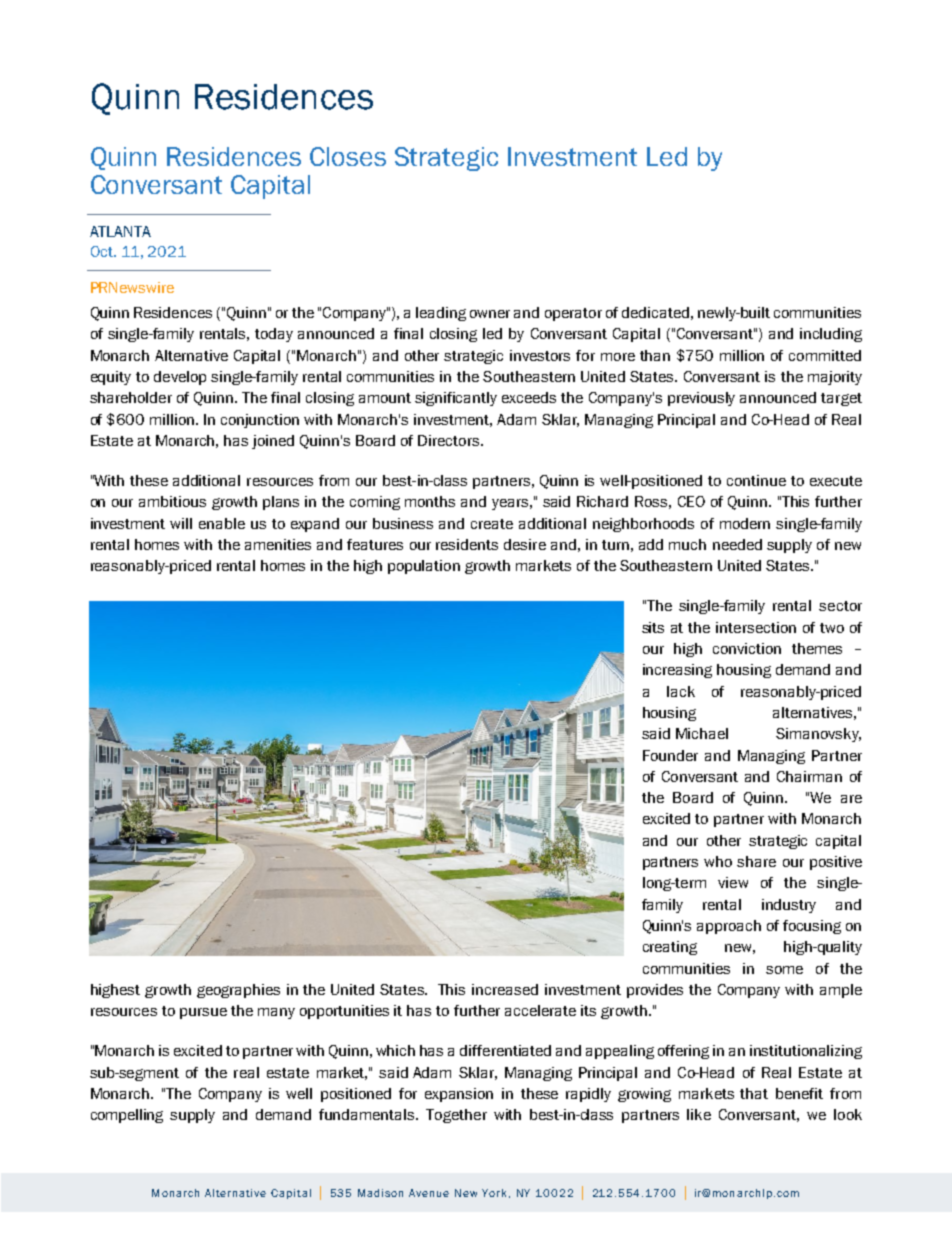  I want to click on Avenue, so click(429, 1193).
